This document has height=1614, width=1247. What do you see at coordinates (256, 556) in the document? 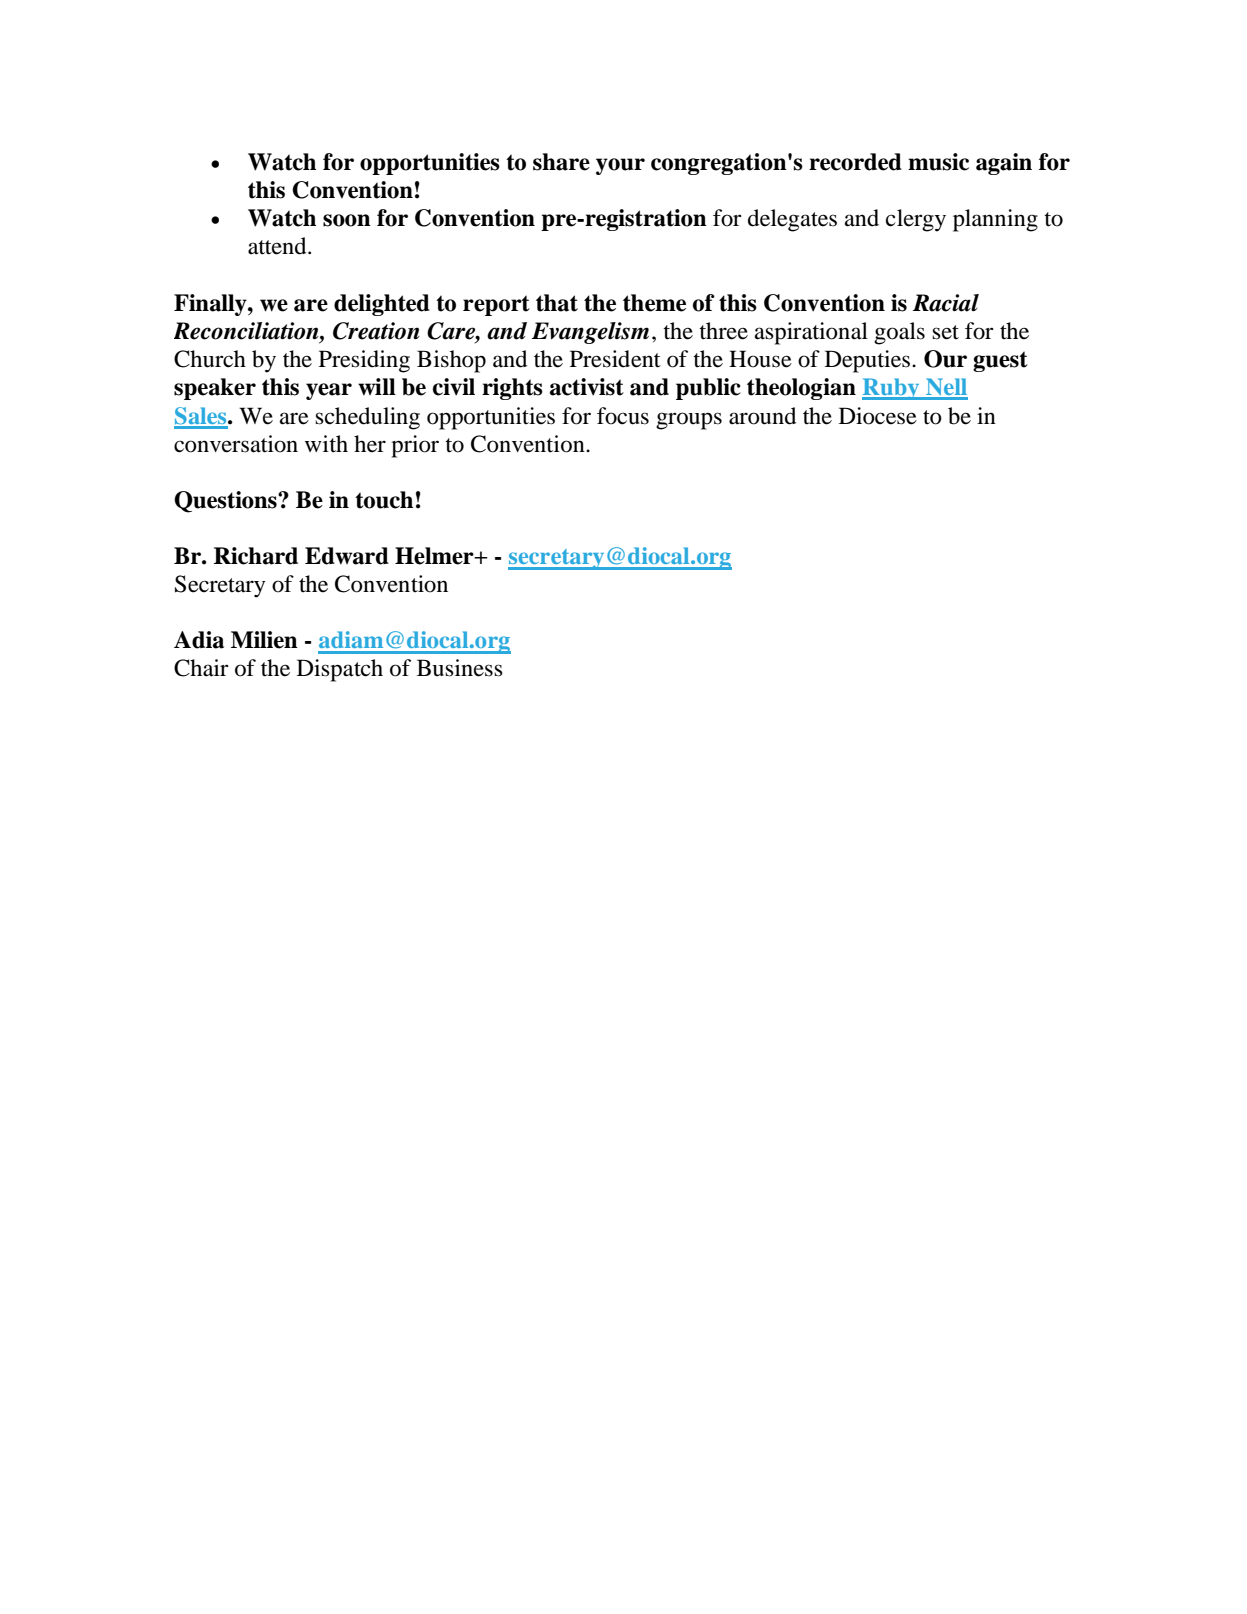
I see `Richard` at bounding box center [256, 556].
